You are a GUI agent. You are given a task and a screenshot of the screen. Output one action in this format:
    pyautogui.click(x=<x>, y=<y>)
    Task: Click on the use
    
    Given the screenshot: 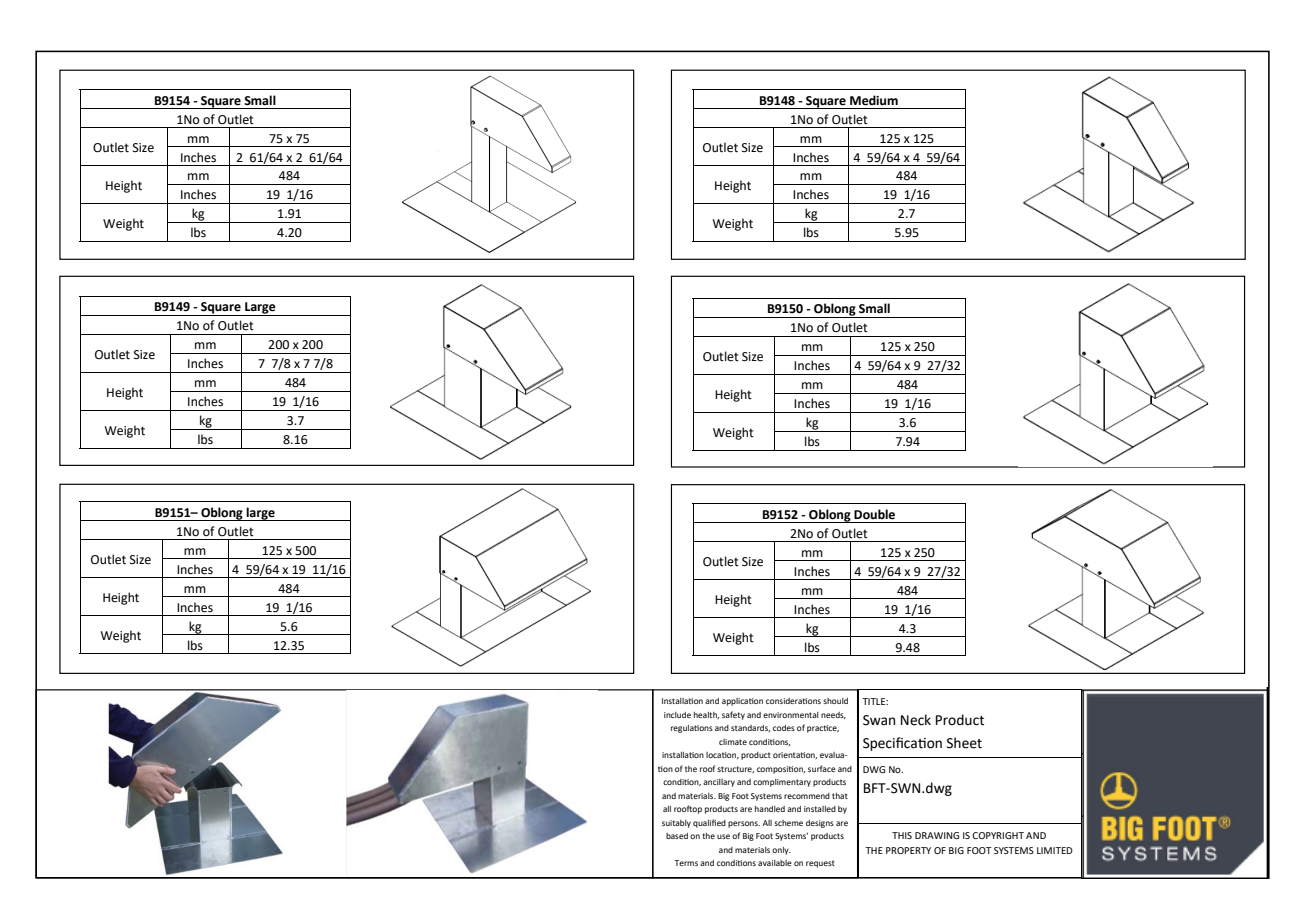 What is the action you would take?
    pyautogui.click(x=723, y=836)
